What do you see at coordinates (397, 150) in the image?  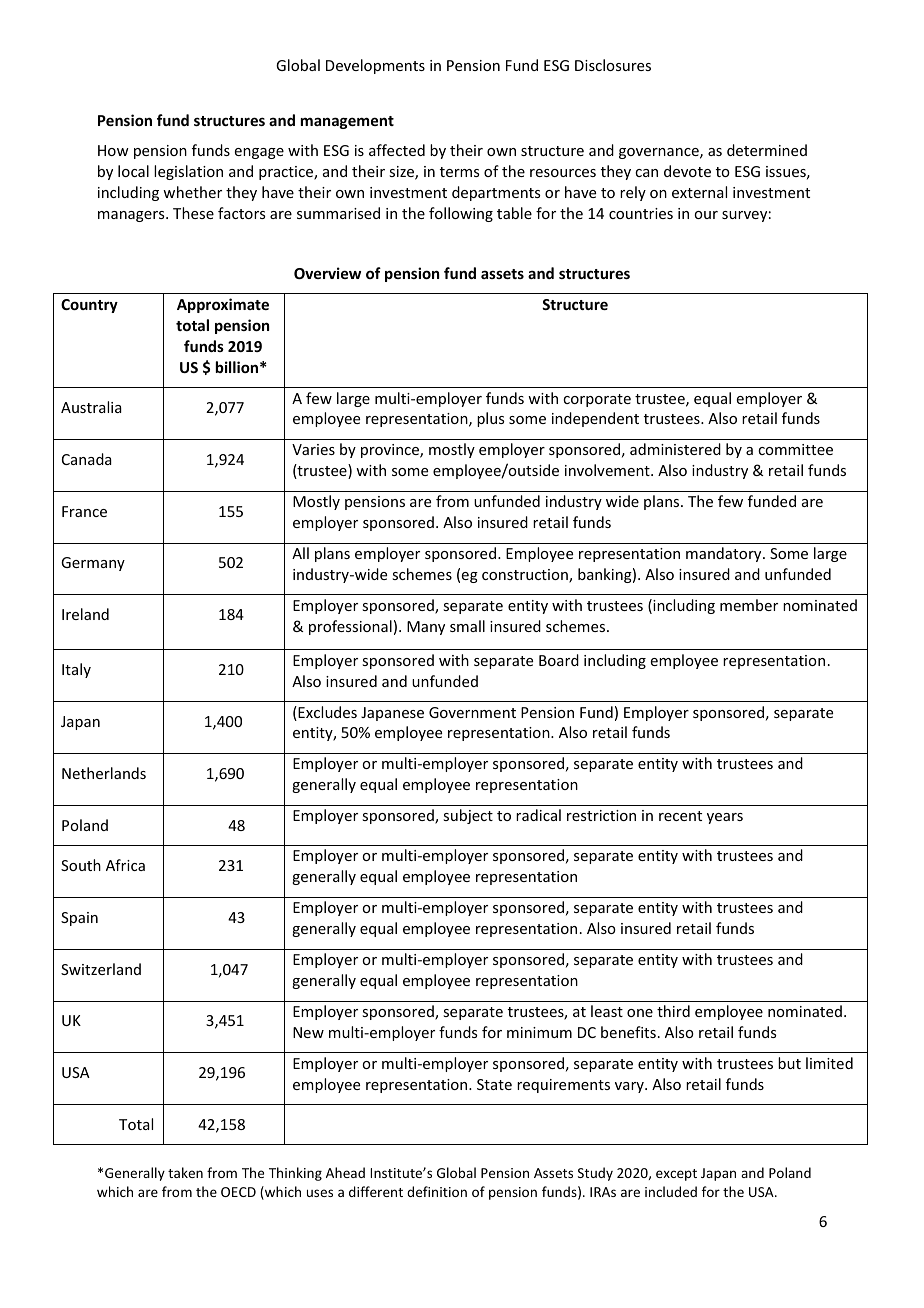 I see `affected` at bounding box center [397, 150].
